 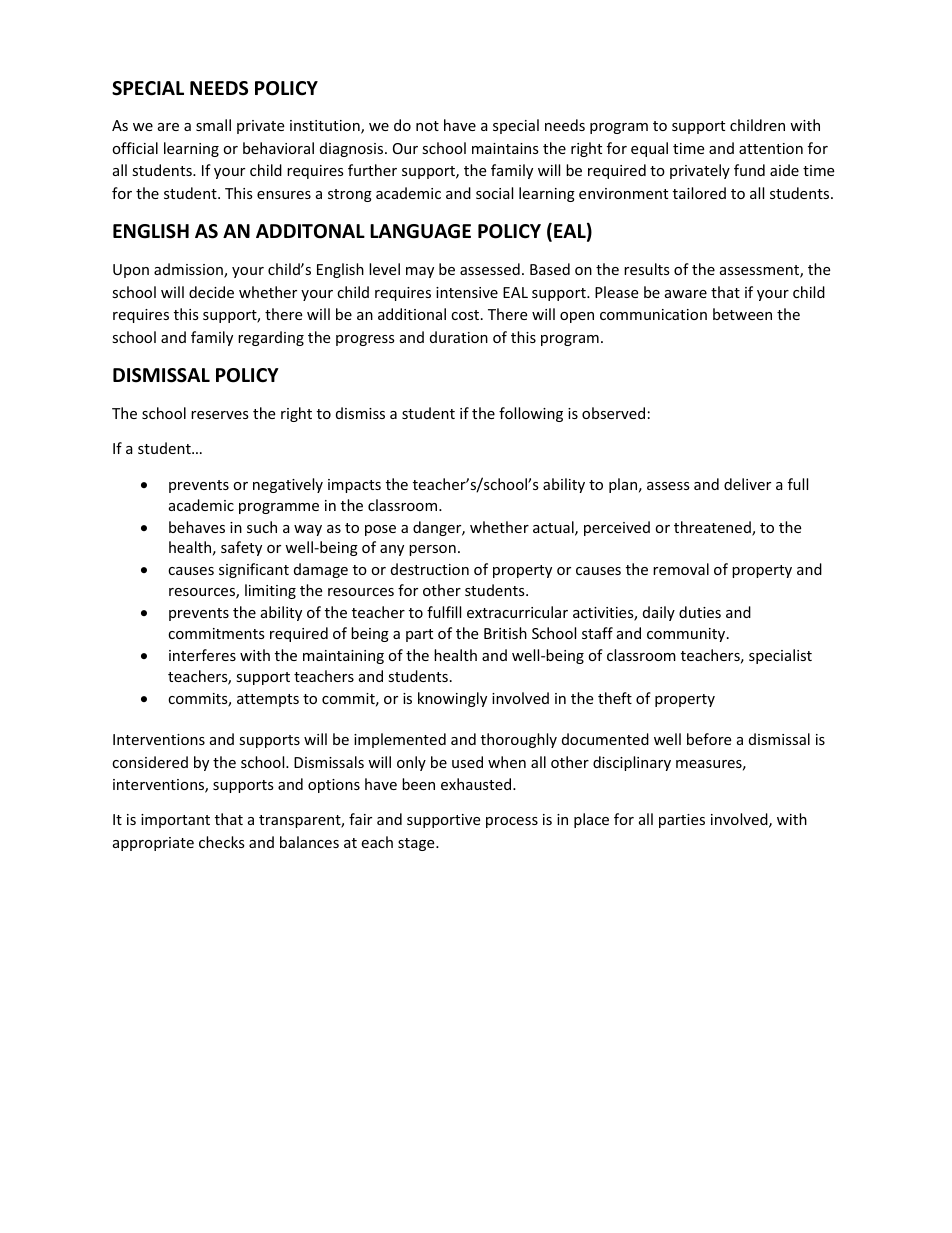 I want to click on process, so click(x=512, y=822).
